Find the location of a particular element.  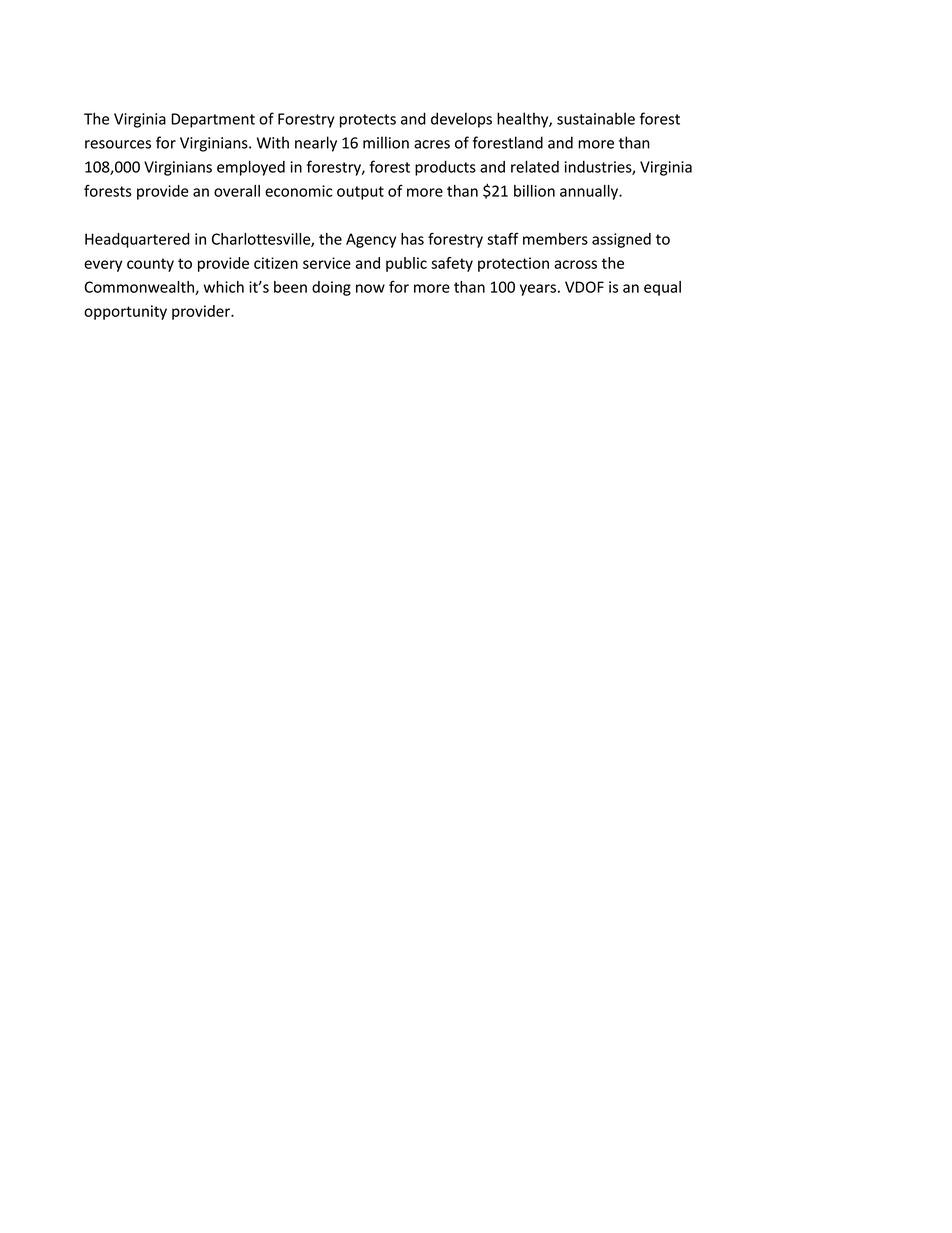

assigned is located at coordinates (621, 240).
